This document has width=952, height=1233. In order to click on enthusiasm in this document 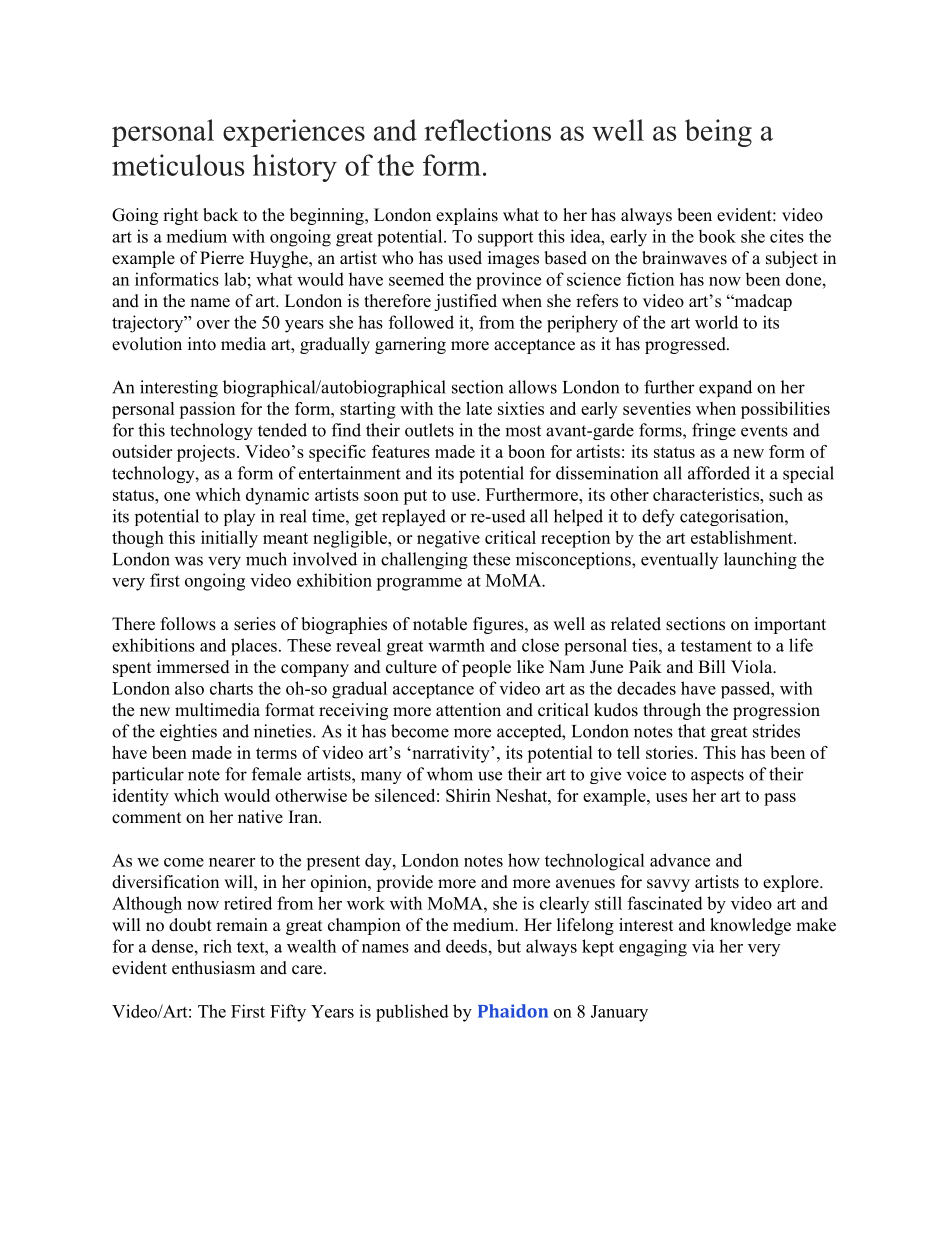, I will do `click(213, 968)`.
